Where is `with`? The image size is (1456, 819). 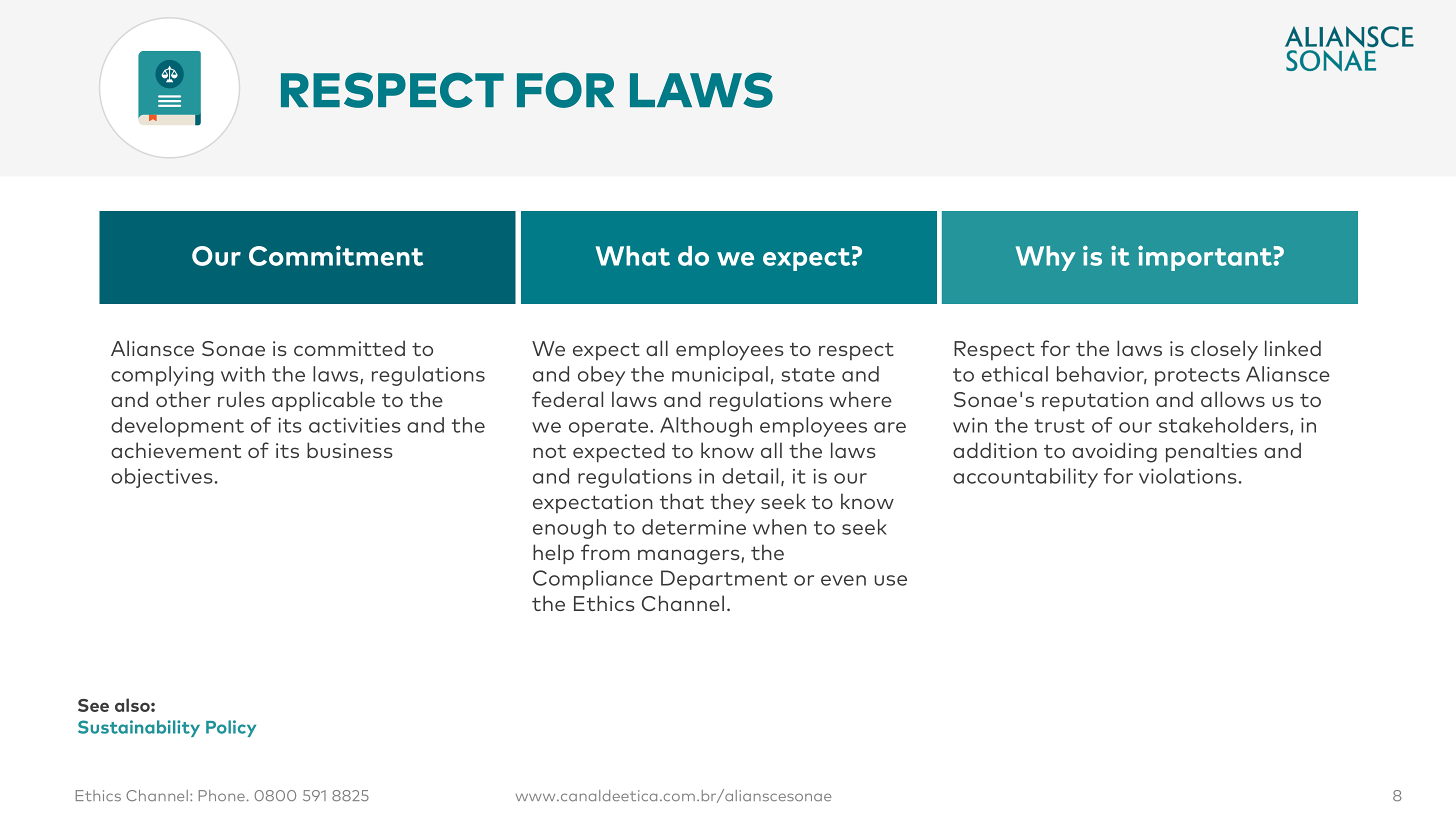 with is located at coordinates (243, 374).
